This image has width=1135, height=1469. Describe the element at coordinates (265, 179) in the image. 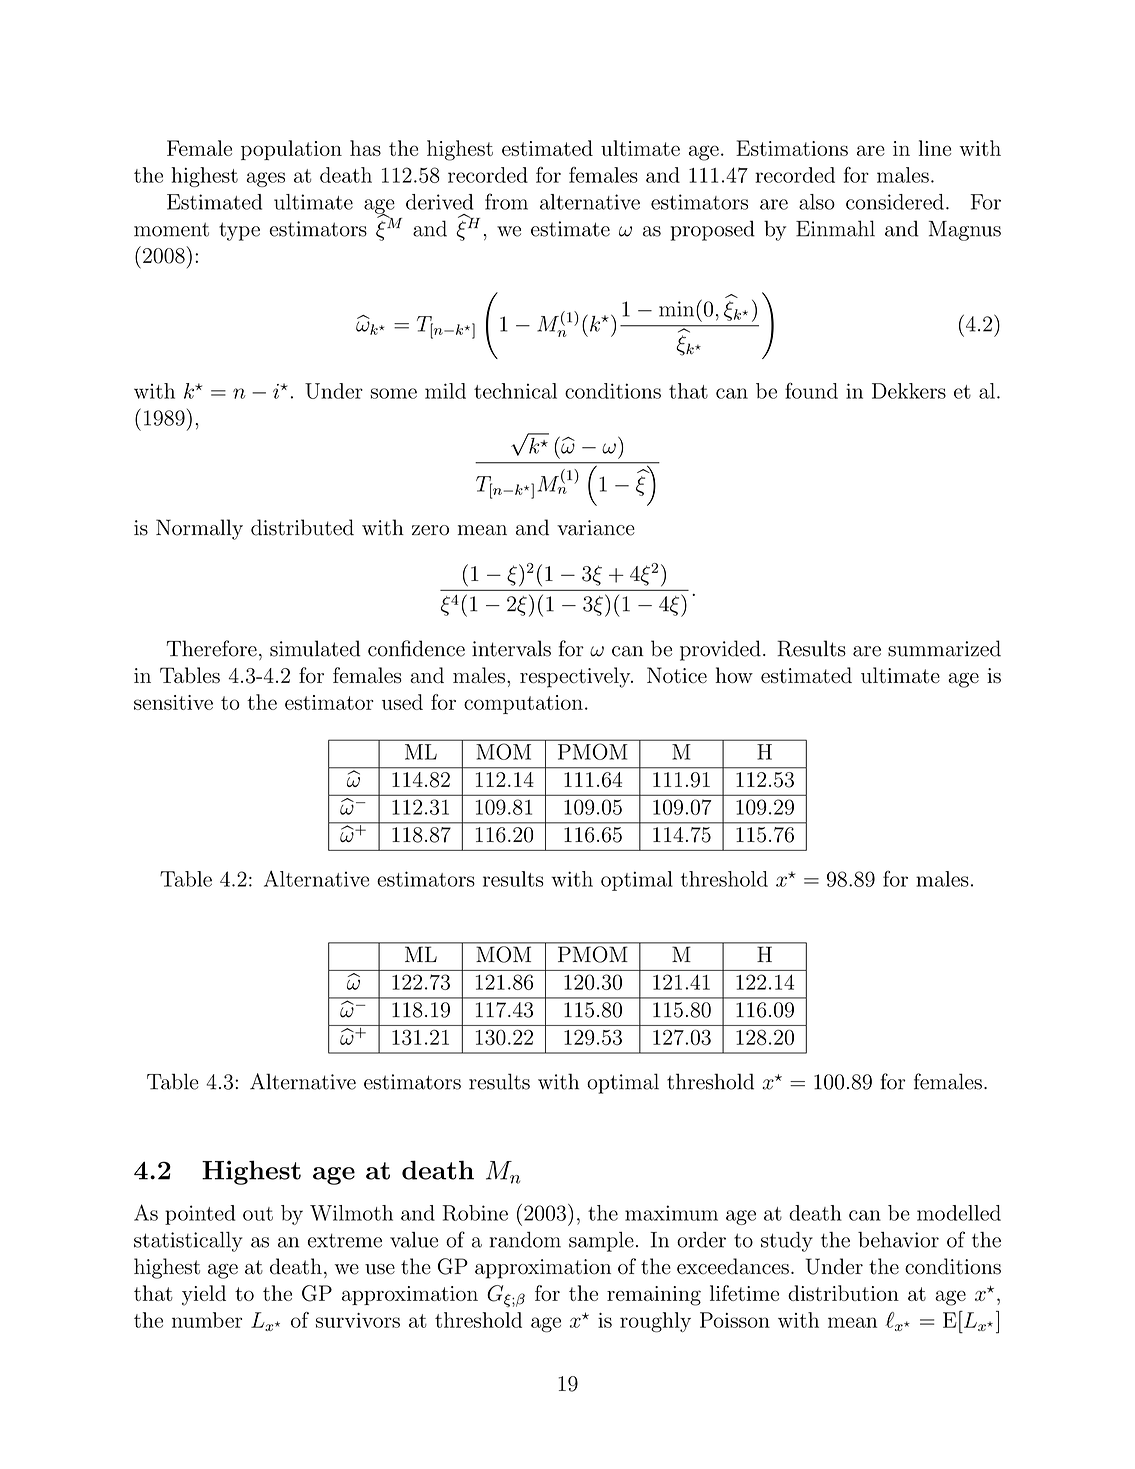

I see `ages` at that location.
